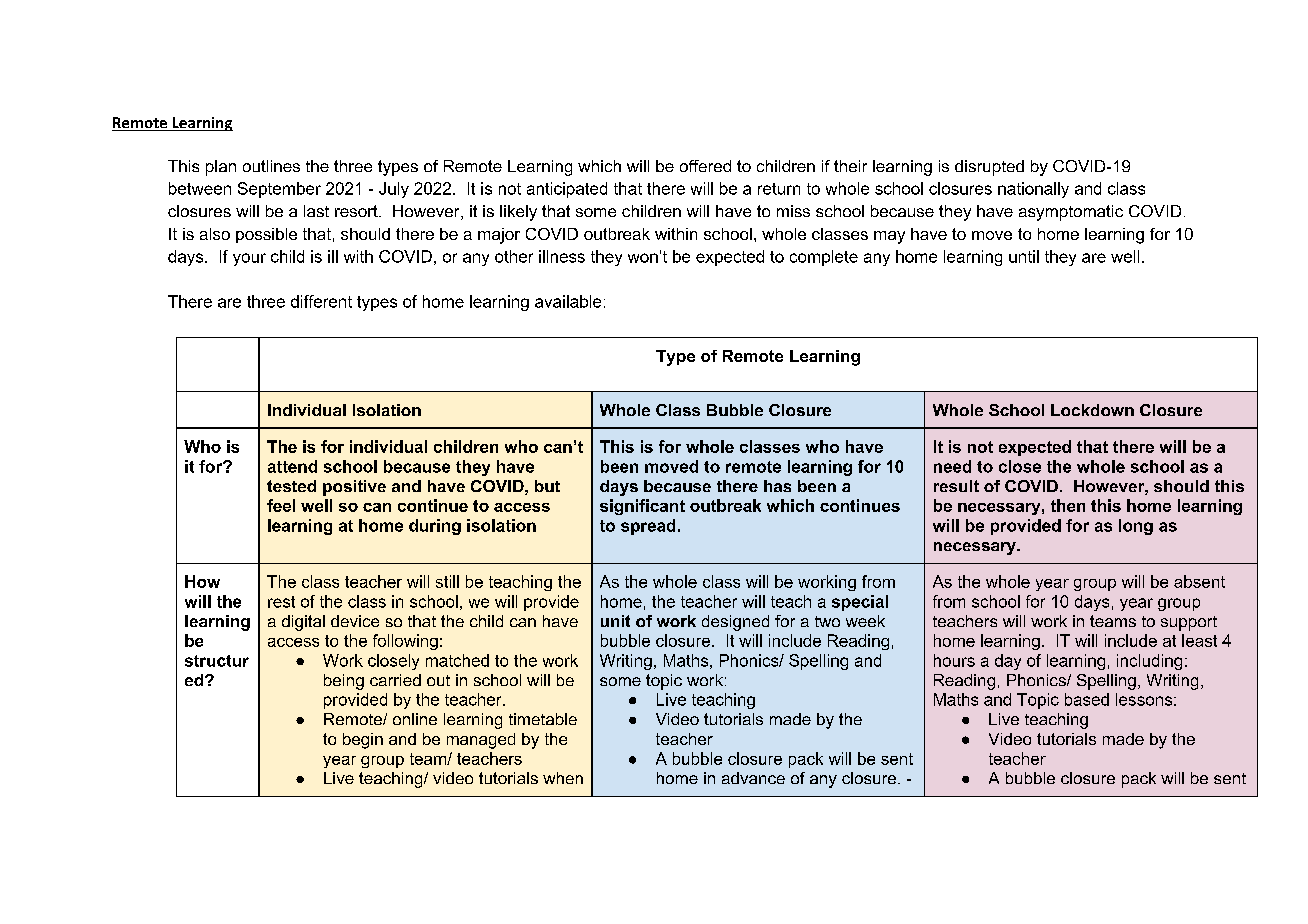  Describe the element at coordinates (568, 301) in the image. I see `available` at that location.
